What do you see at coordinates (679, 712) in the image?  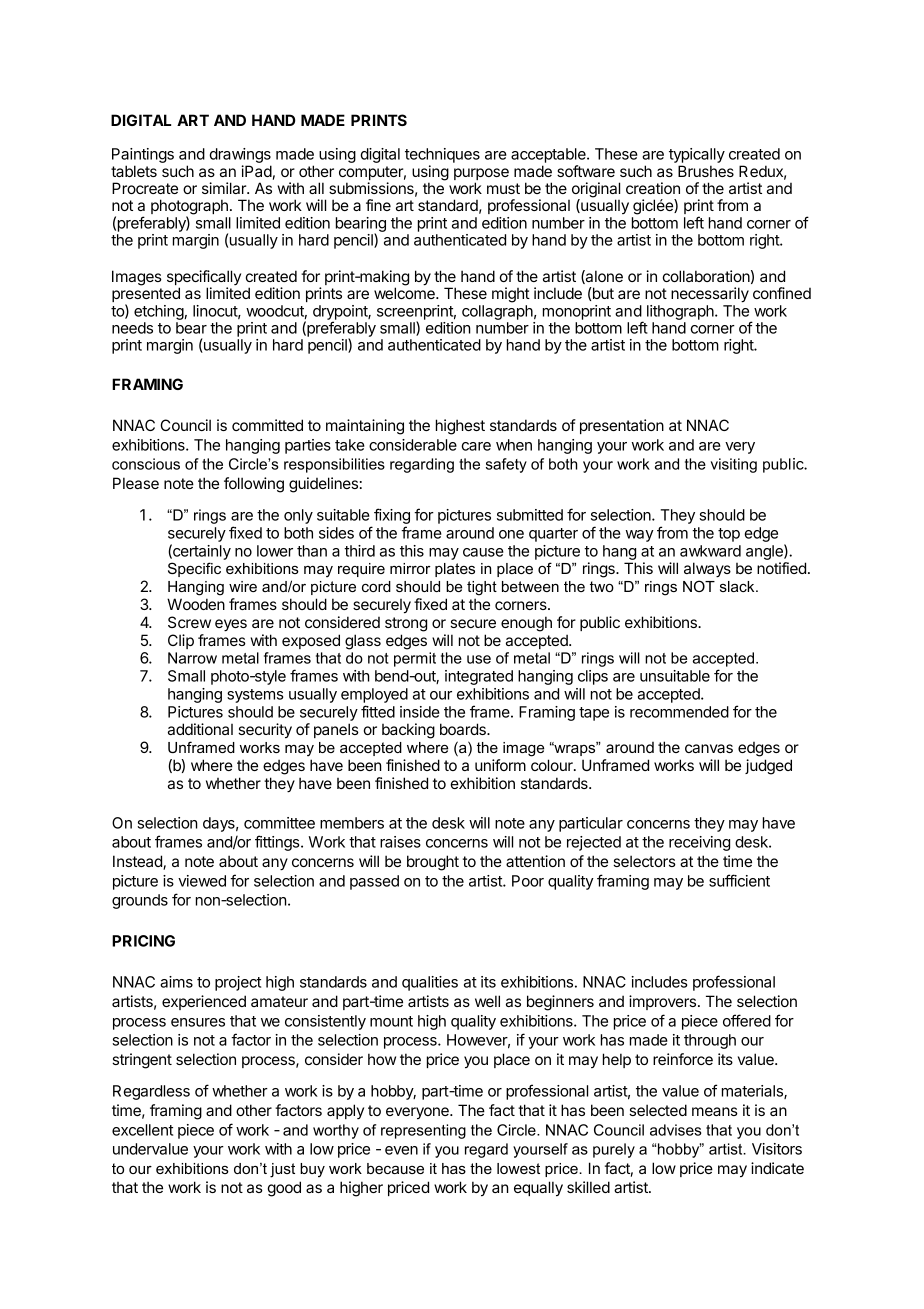 I see `recommended` at bounding box center [679, 712].
